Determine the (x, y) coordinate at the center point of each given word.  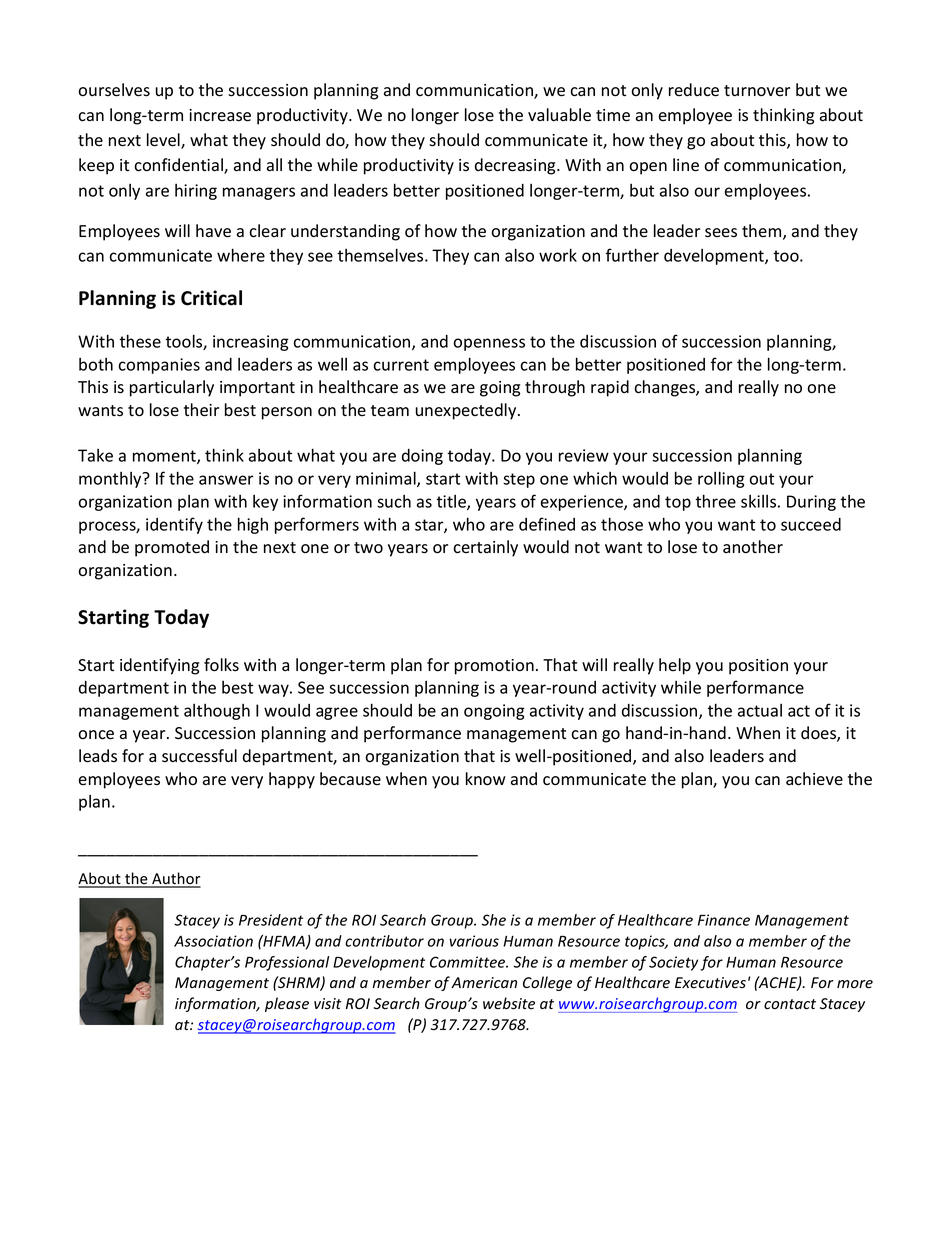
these (140, 341)
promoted (172, 548)
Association (213, 941)
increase (220, 115)
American (484, 983)
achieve (814, 779)
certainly (485, 548)
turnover (757, 91)
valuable (559, 115)
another (753, 547)
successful (199, 756)
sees (721, 233)
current (401, 365)
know (486, 779)
